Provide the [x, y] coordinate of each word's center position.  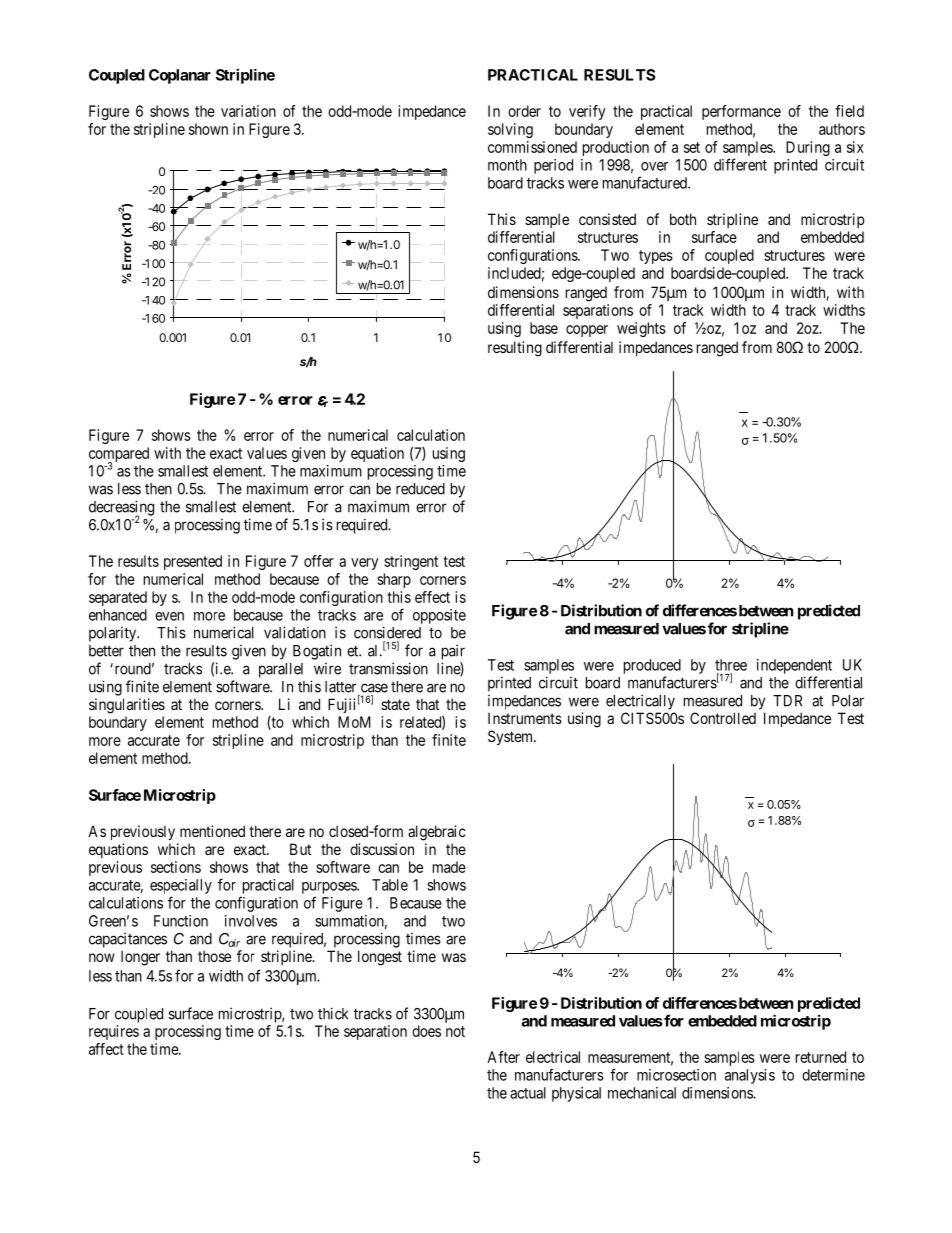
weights [641, 329]
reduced [420, 489]
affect [106, 1049]
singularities [127, 706]
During [808, 148]
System [512, 737]
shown [208, 129]
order [524, 111]
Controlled [723, 718]
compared [119, 455]
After [503, 1057]
